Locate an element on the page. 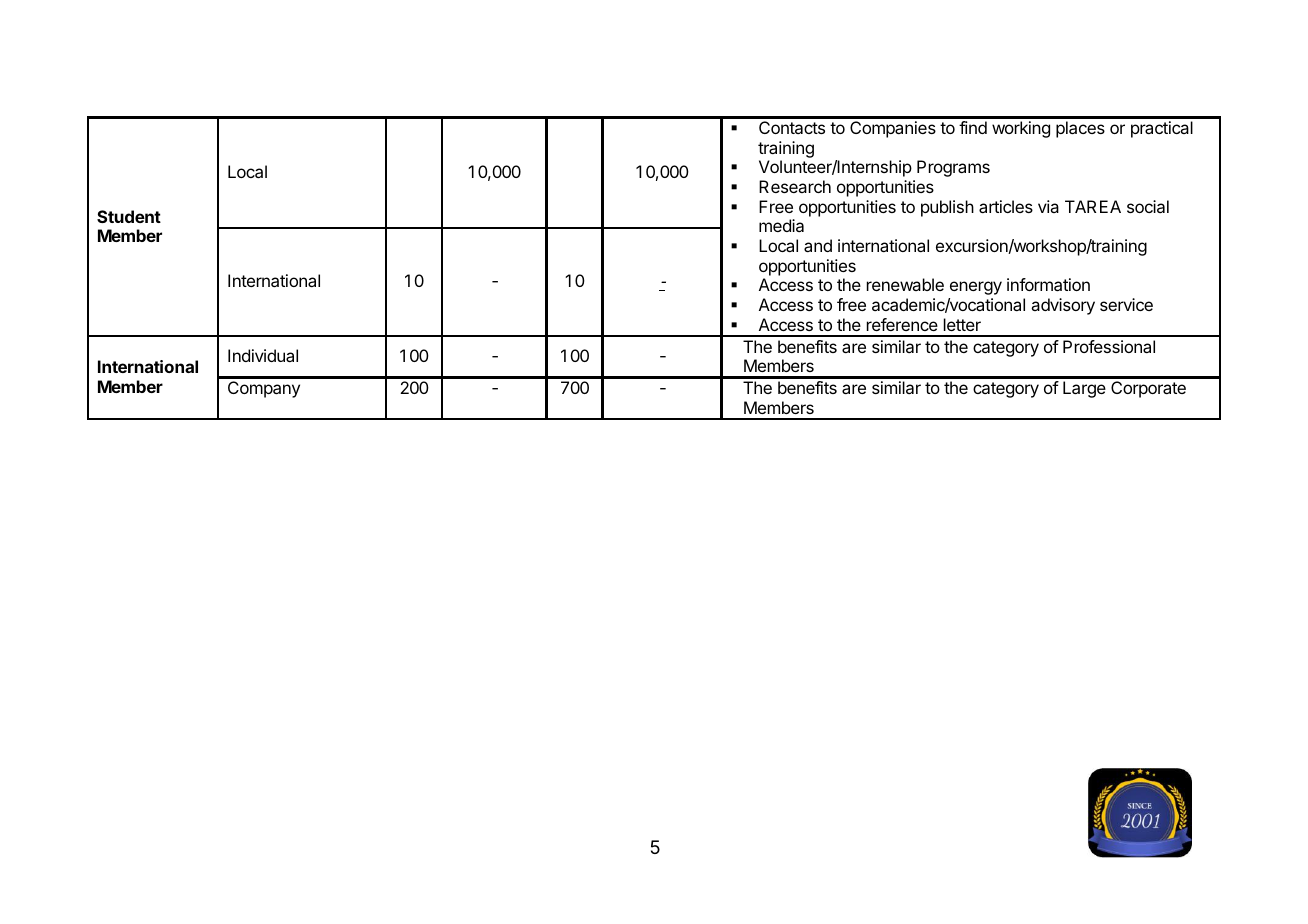  via is located at coordinates (1048, 206).
